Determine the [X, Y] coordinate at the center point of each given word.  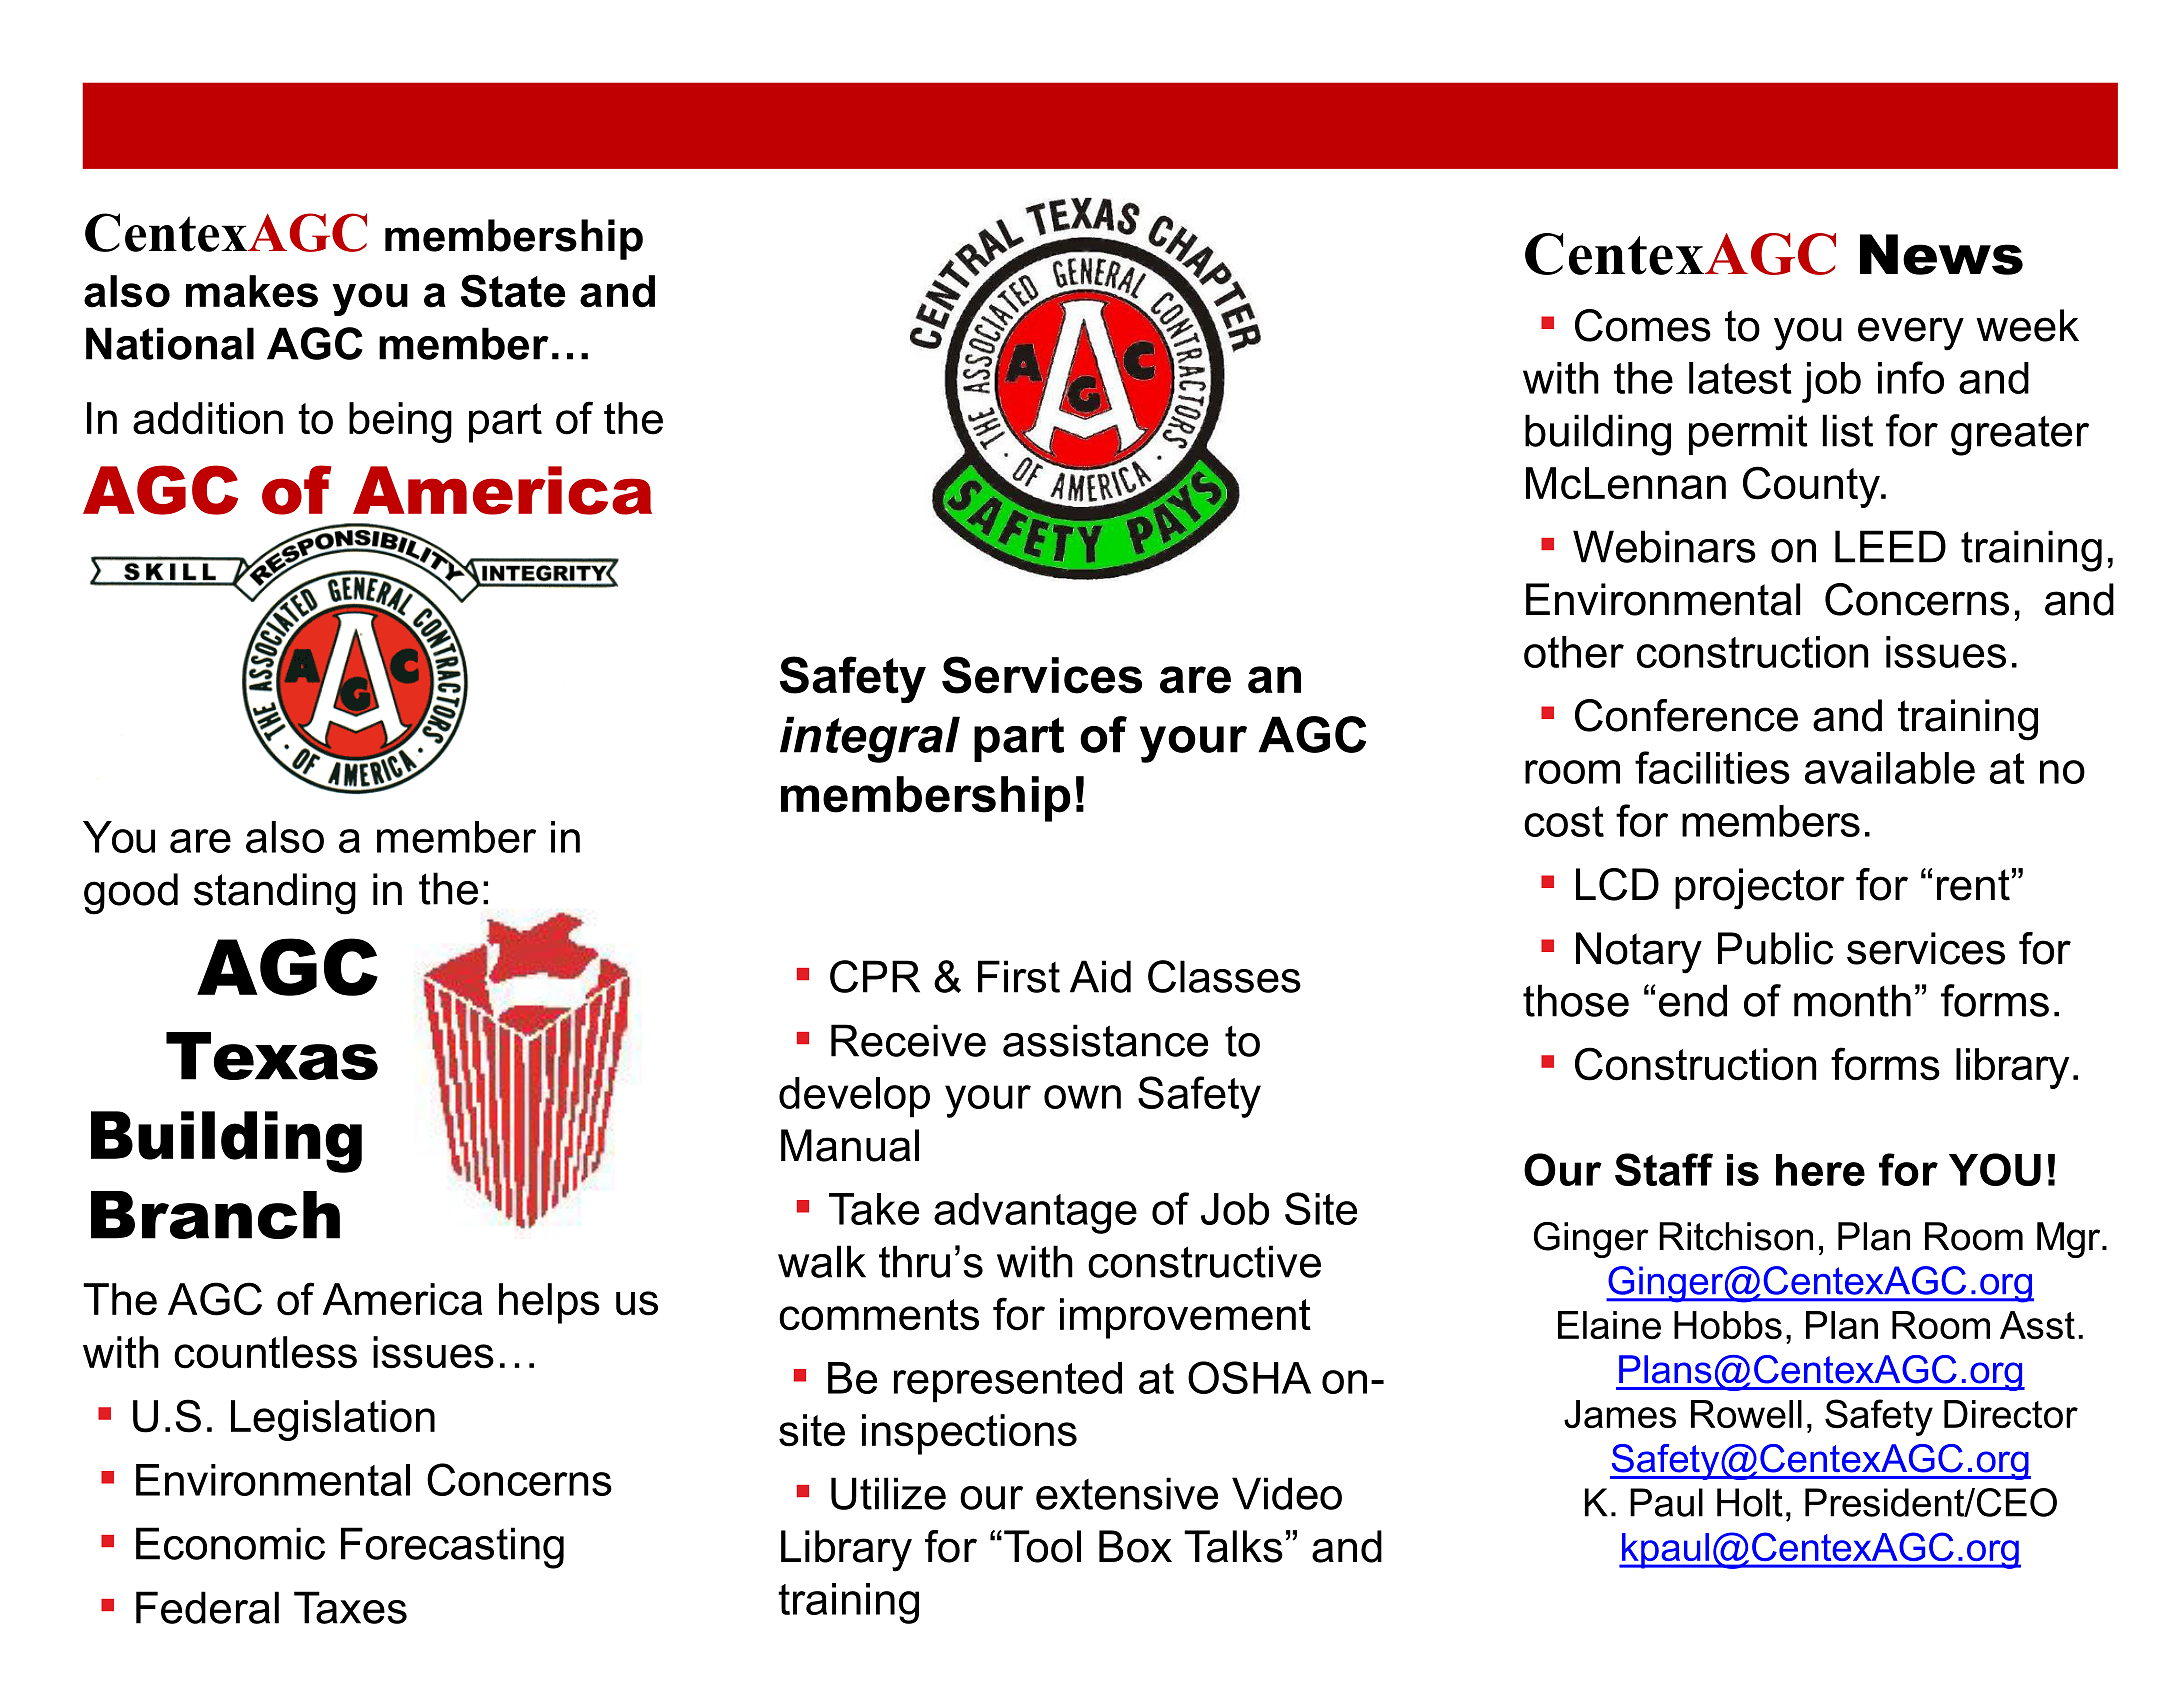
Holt [1750, 1502]
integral [870, 739]
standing [275, 894]
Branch [215, 1215]
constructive [1204, 1261]
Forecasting [452, 1548]
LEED [1890, 546]
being [400, 422]
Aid [1100, 976]
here [1820, 1170]
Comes [1643, 325]
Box [1135, 1546]
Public [1776, 948]
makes [252, 291]
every [1911, 334]
